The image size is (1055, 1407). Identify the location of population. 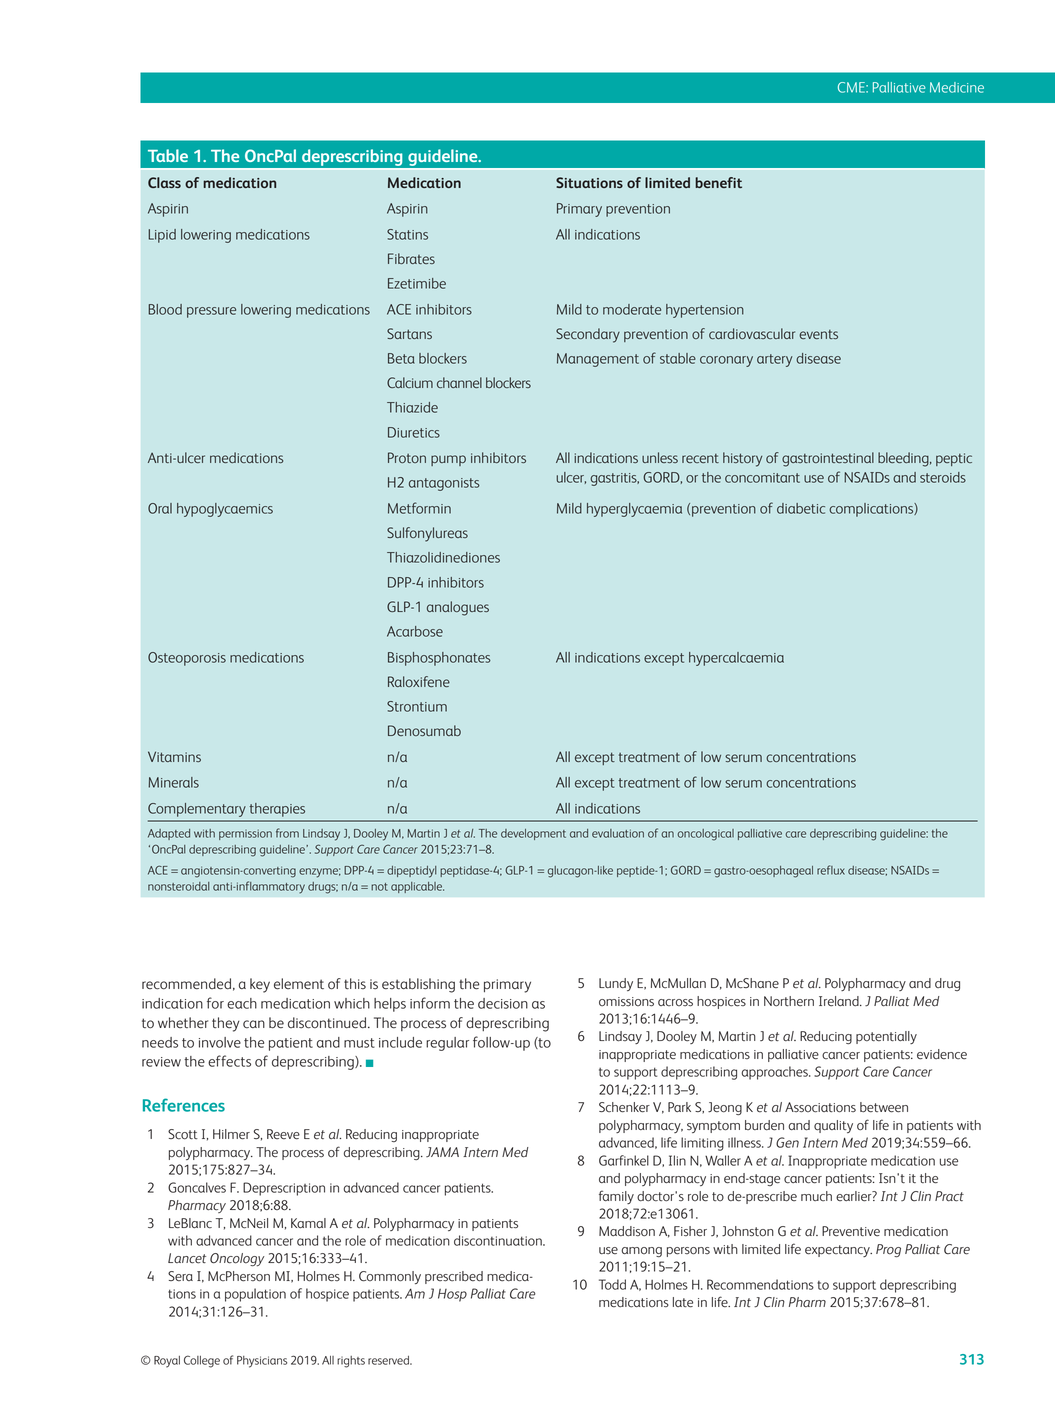
(255, 1295).
